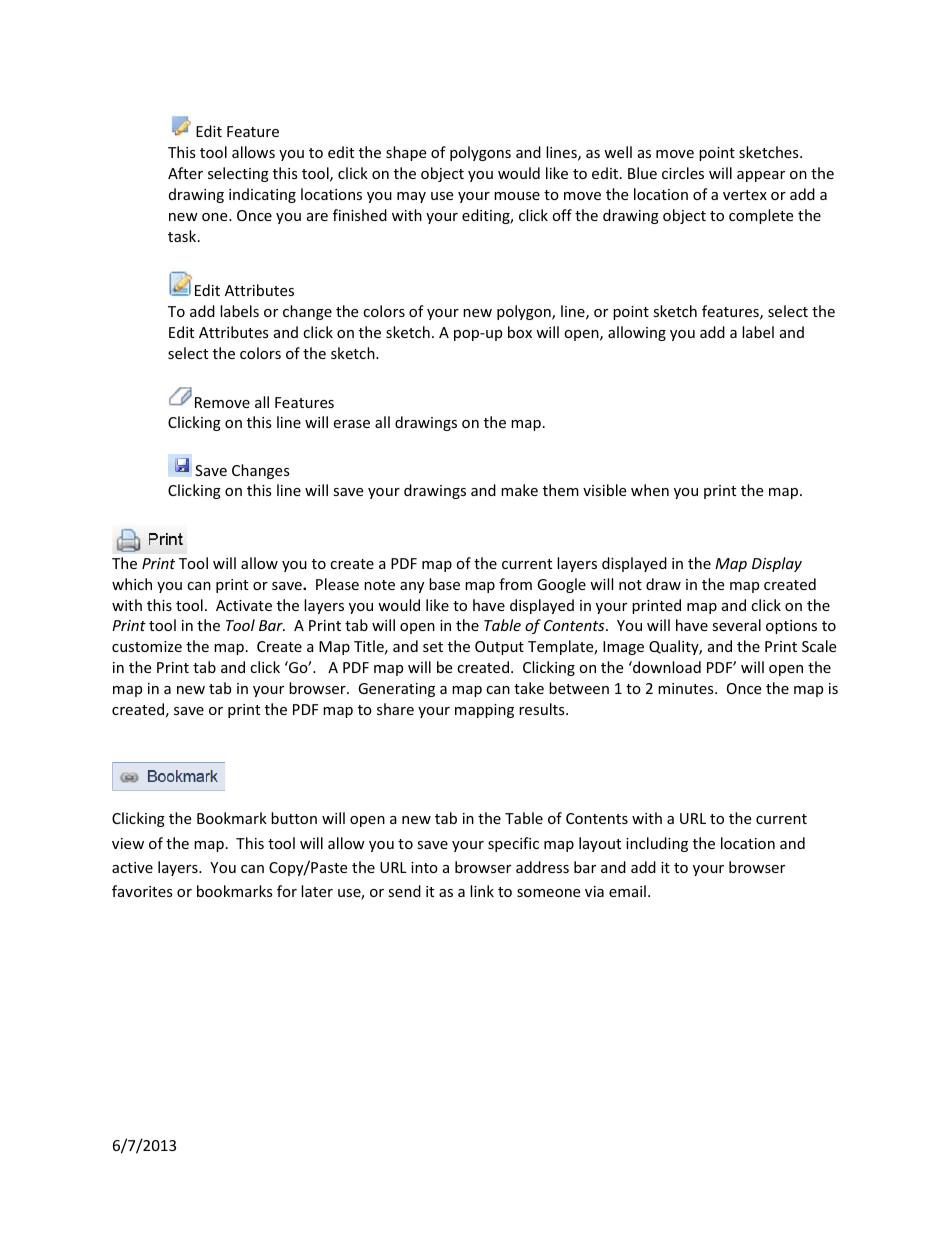  Describe the element at coordinates (520, 332) in the screenshot. I see `box` at that location.
